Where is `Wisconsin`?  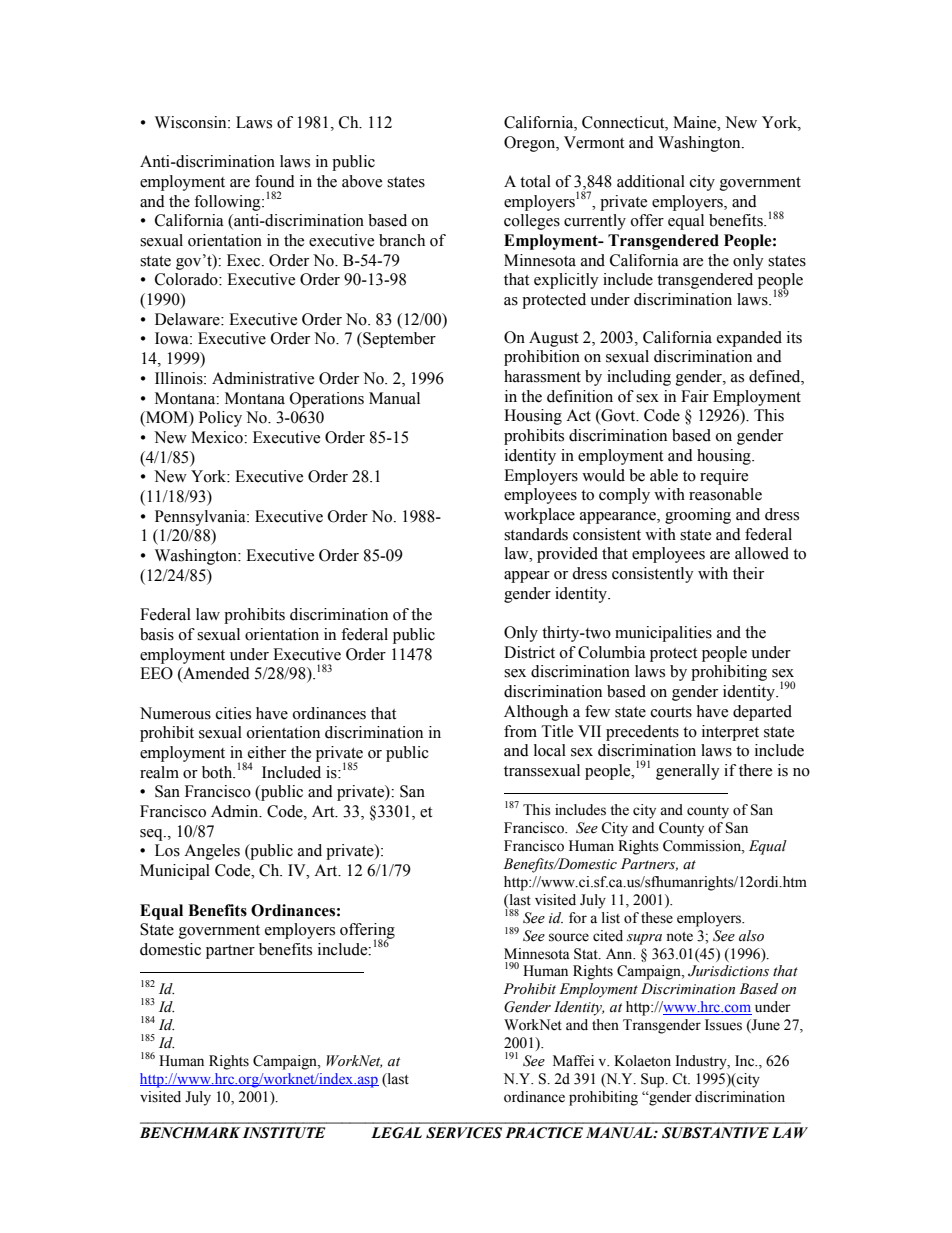 Wisconsin is located at coordinates (192, 122).
